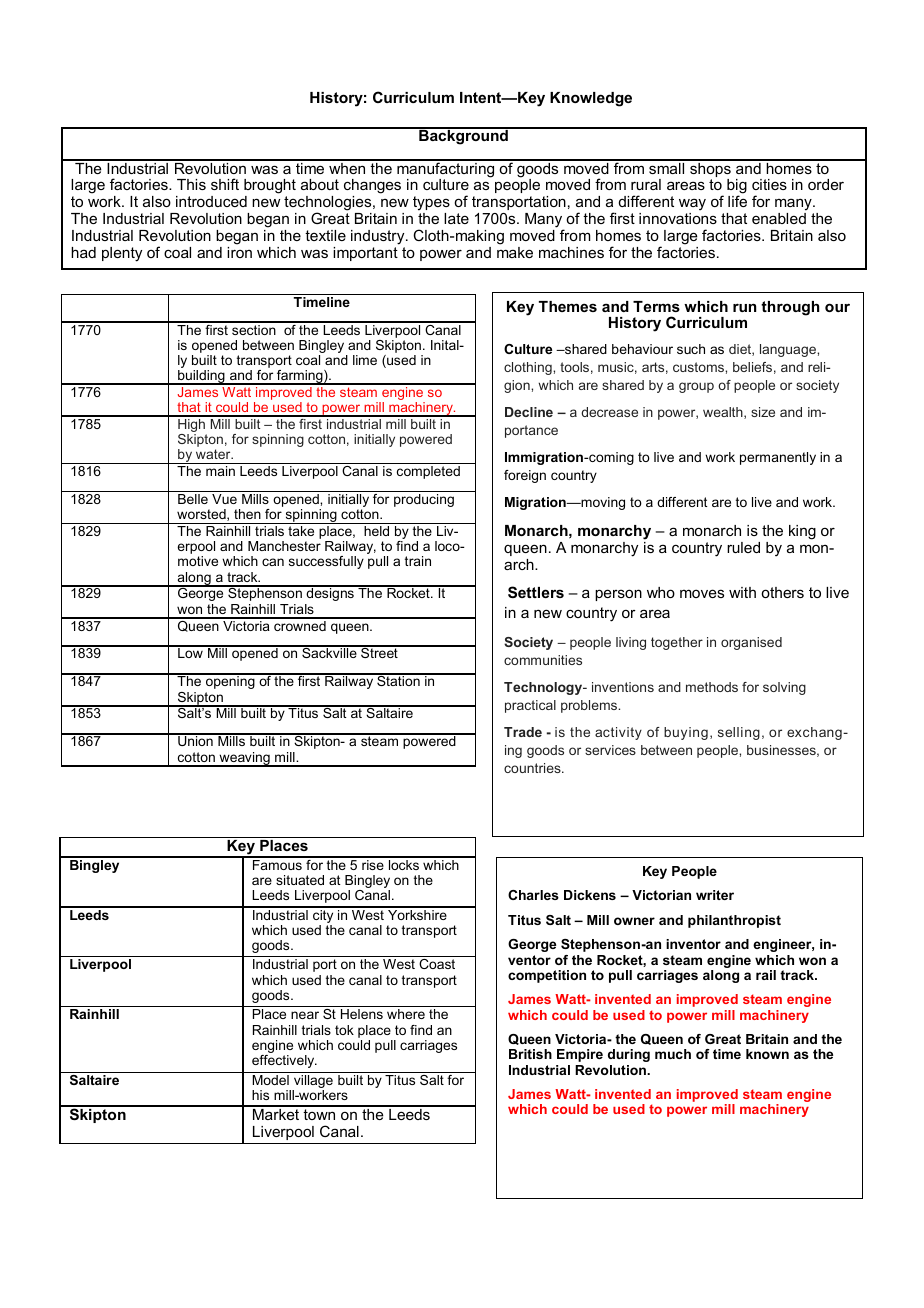  Describe the element at coordinates (191, 184) in the image. I see `This` at that location.
